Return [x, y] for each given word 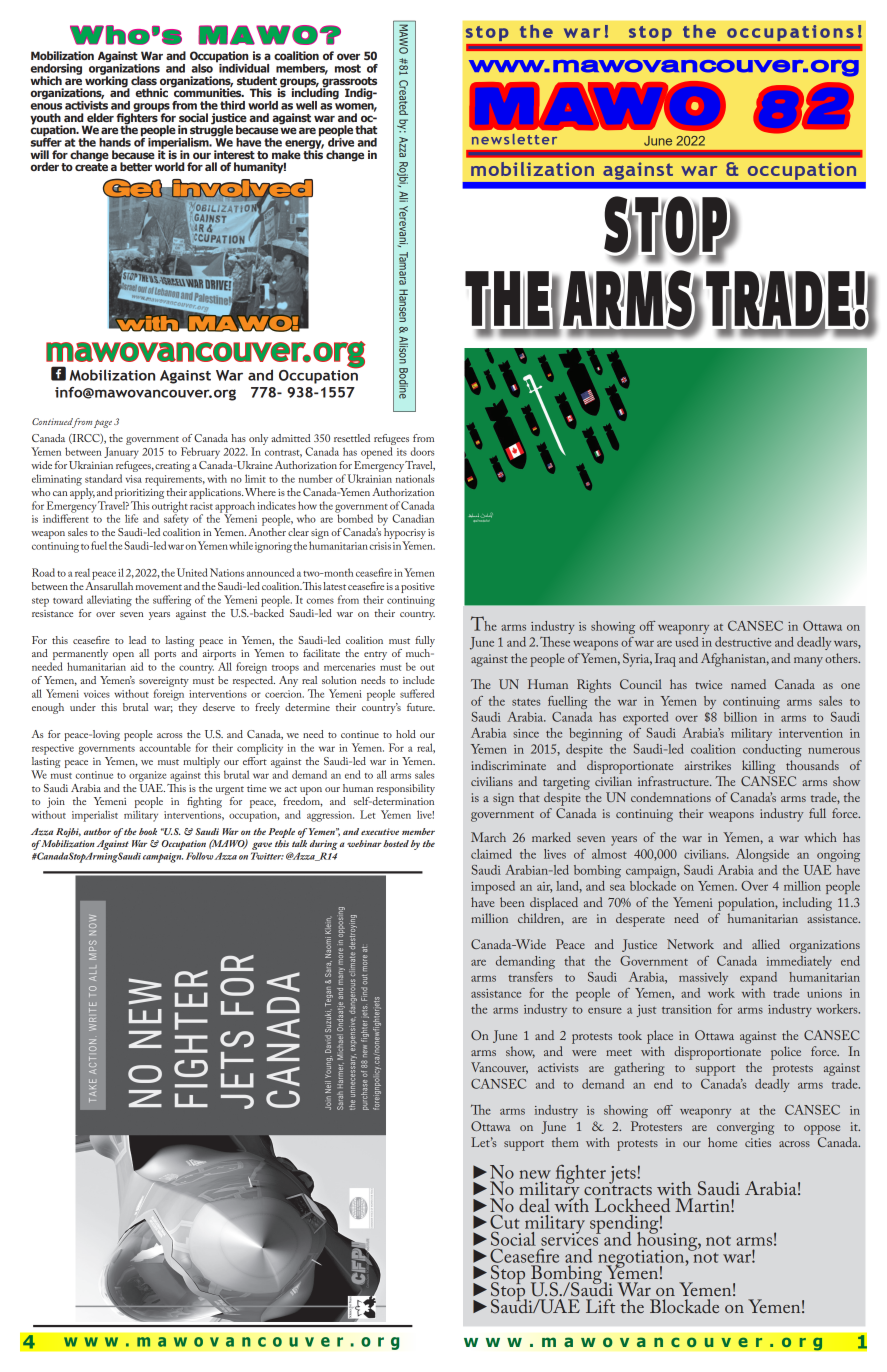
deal [534, 1205]
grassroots [348, 83]
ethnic [152, 92]
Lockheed [632, 1205]
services [571, 1238]
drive [341, 141]
